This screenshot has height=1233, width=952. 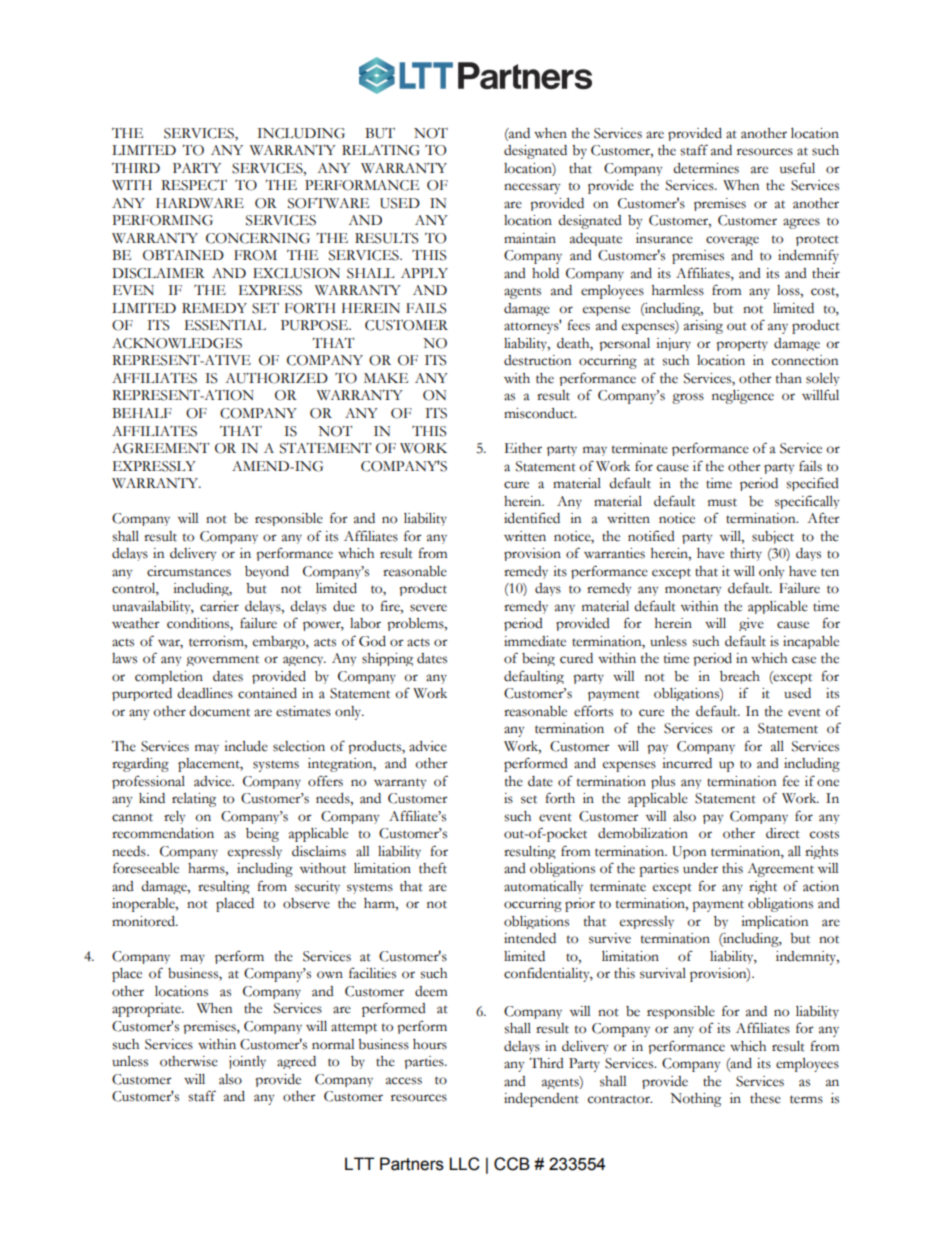 What do you see at coordinates (722, 502) in the screenshot?
I see `must` at bounding box center [722, 502].
